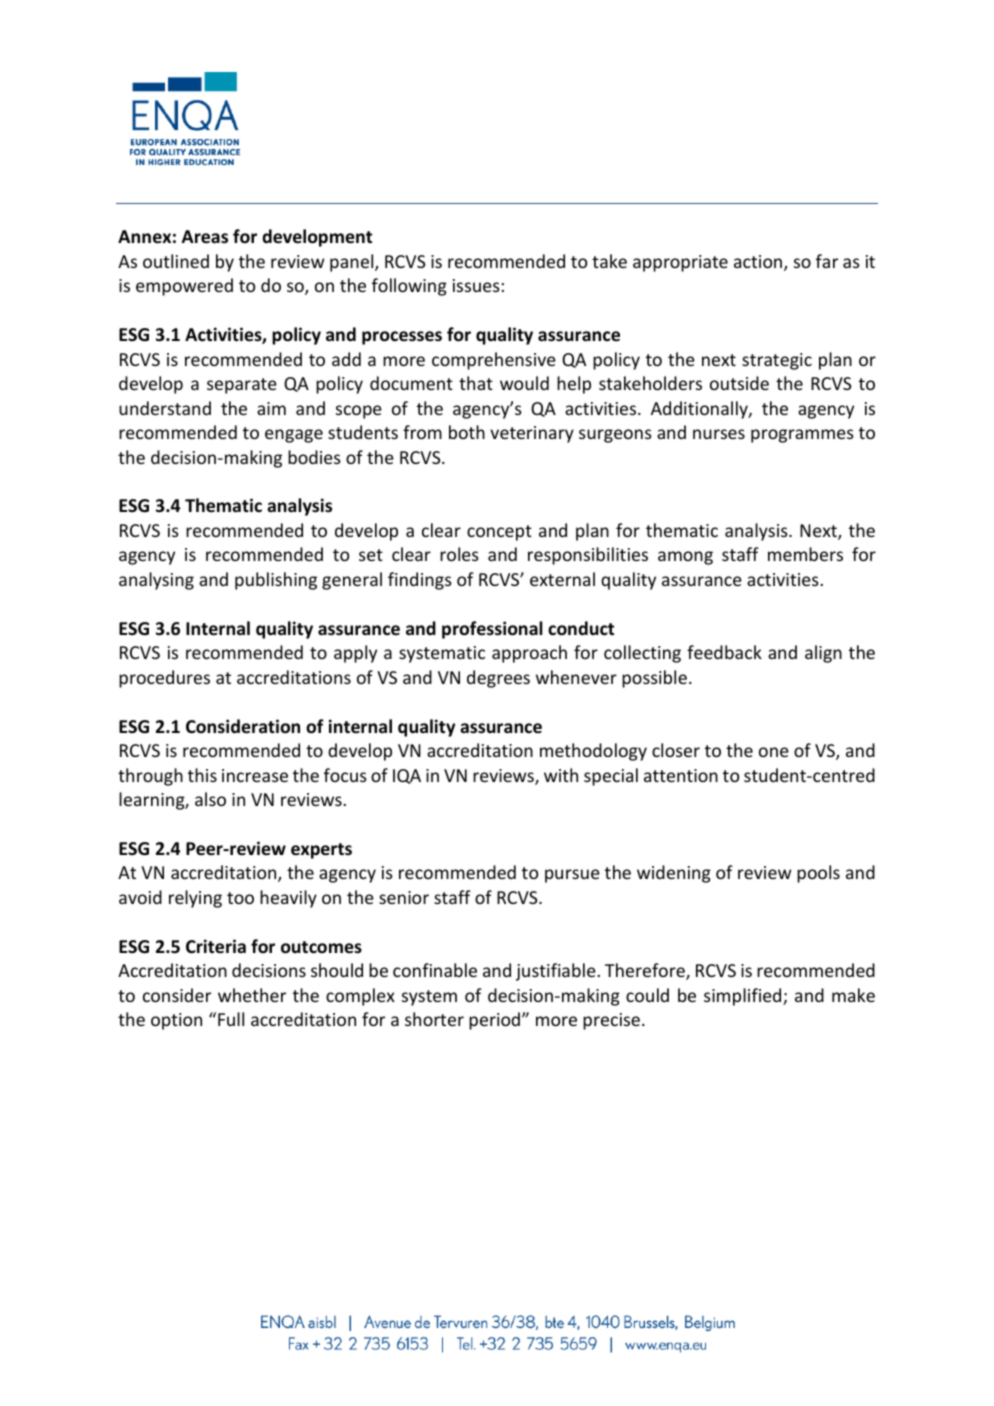 This page has width=994, height=1406. What do you see at coordinates (242, 386) in the page?
I see `separate` at bounding box center [242, 386].
